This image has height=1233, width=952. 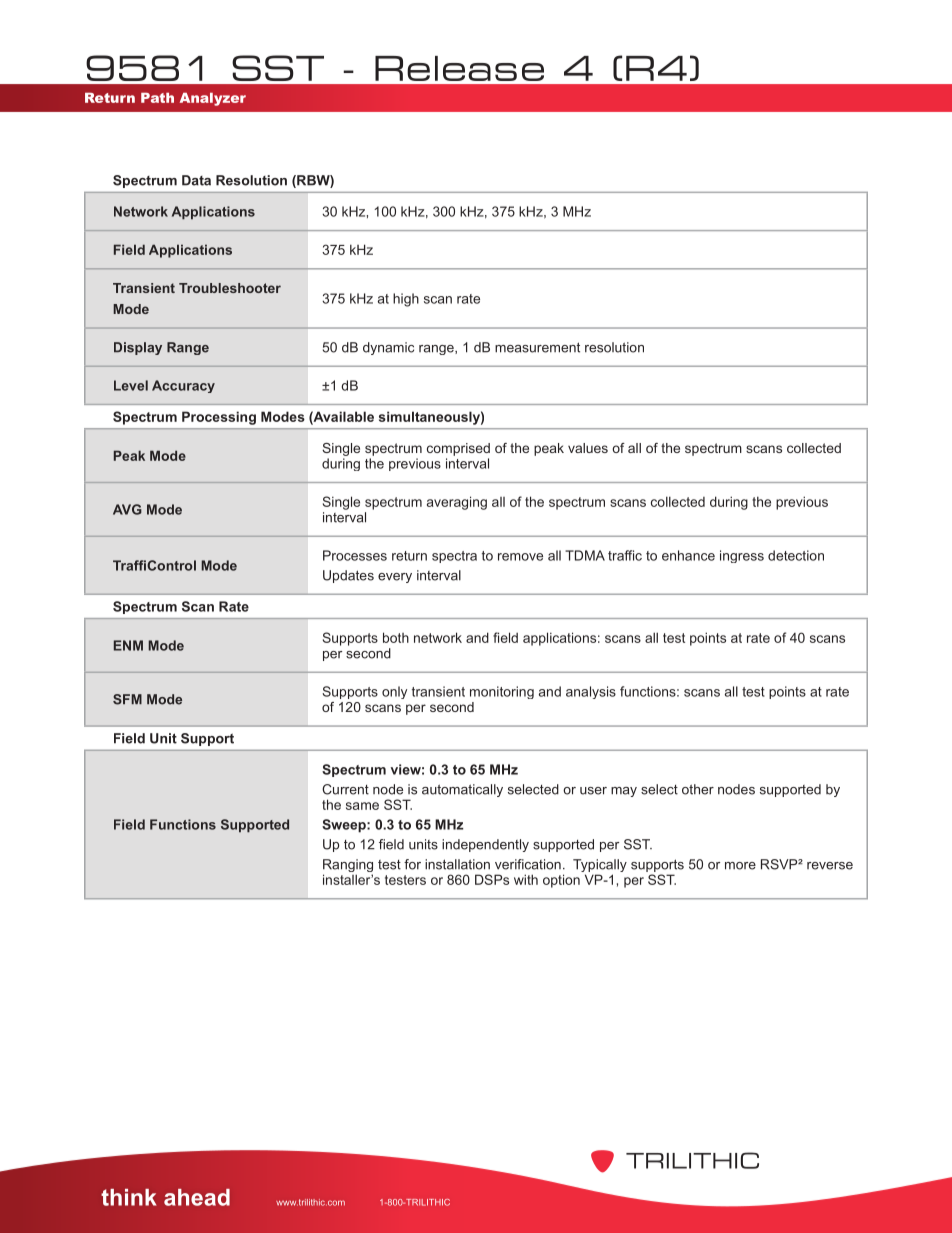 What do you see at coordinates (348, 867) in the image?
I see `Ranging` at bounding box center [348, 867].
